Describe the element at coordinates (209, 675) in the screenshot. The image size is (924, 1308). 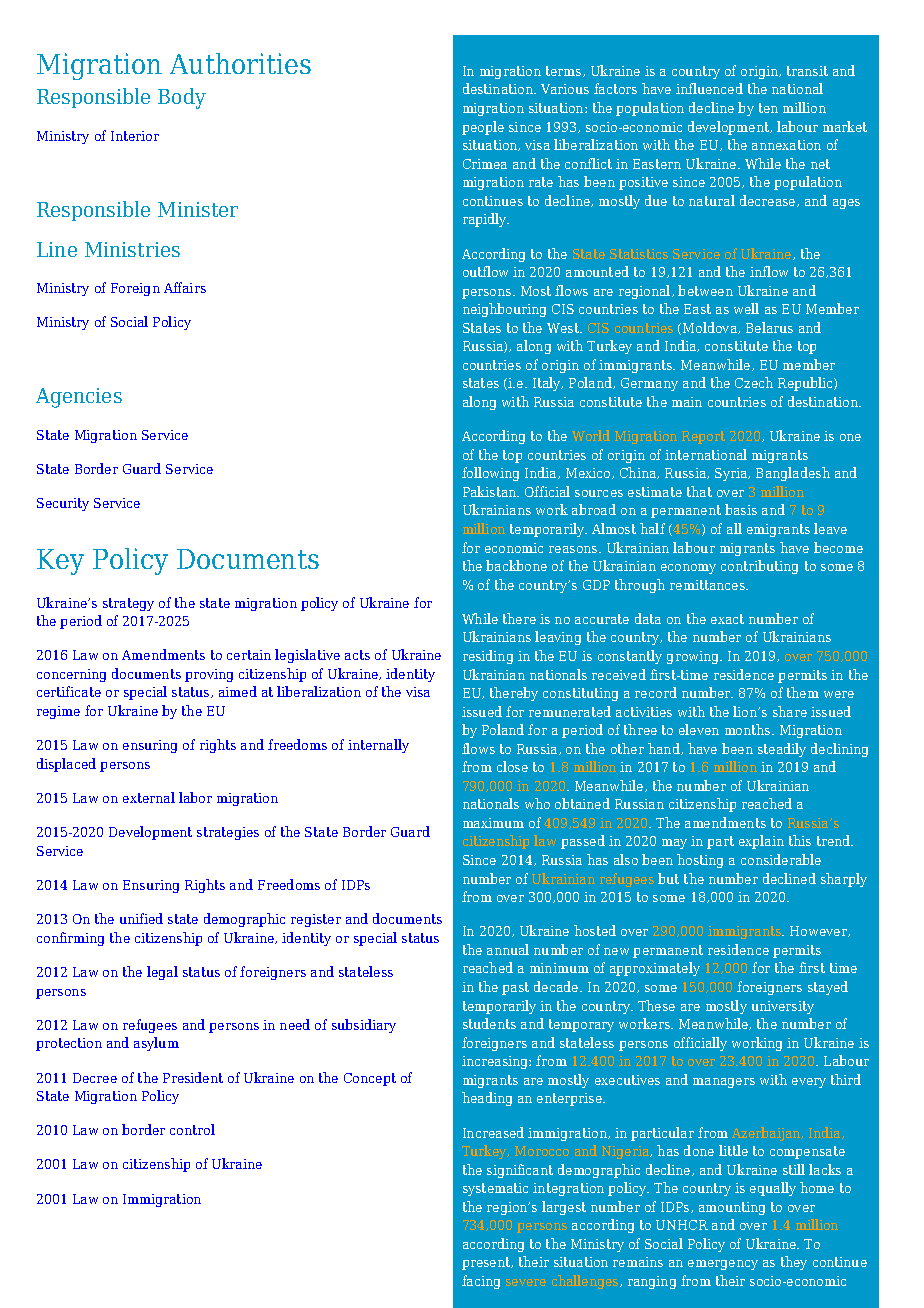
I see `proving` at that location.
